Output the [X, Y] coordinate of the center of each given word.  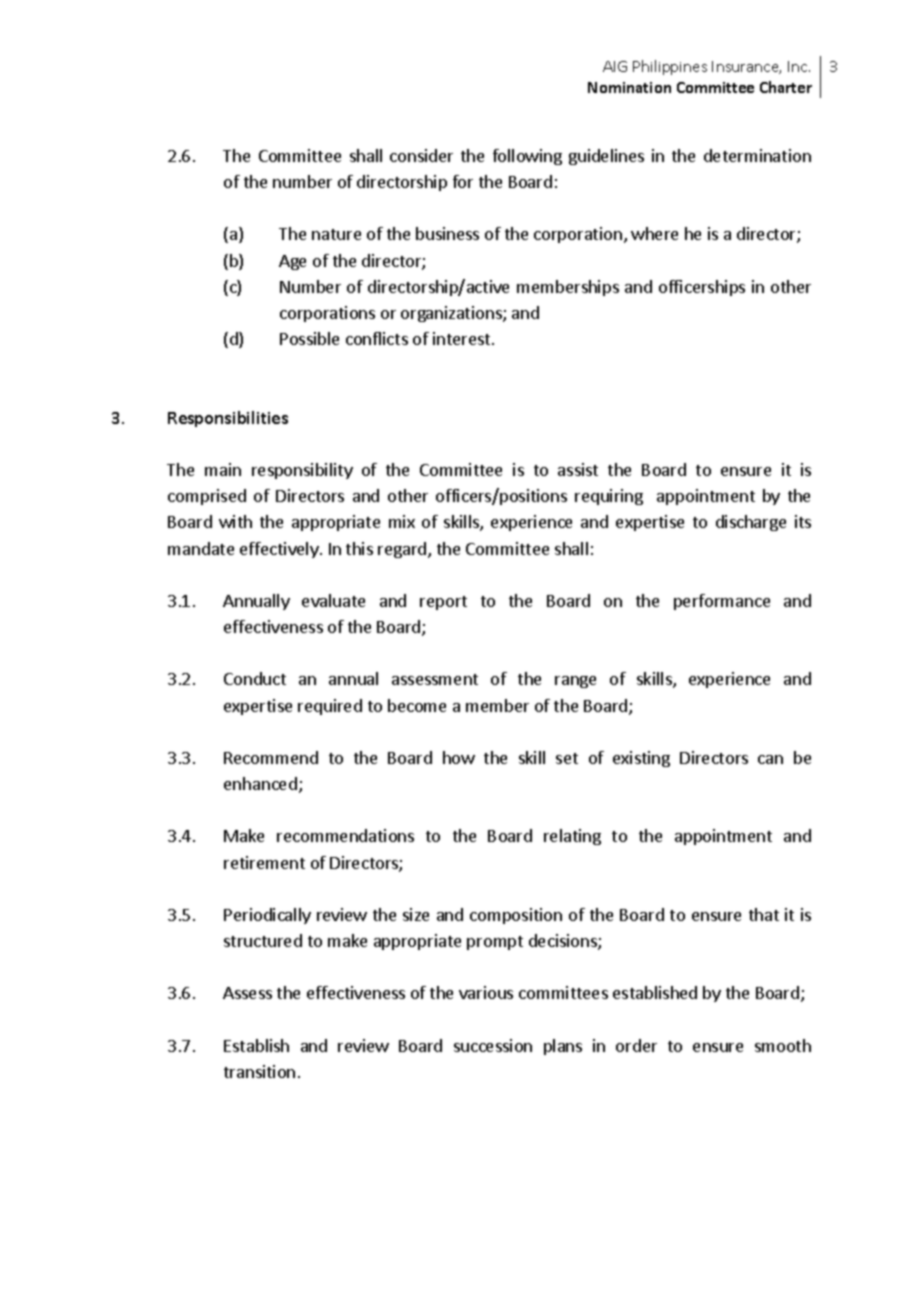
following [527, 157]
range [575, 682]
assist [578, 469]
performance [722, 602]
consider [421, 155]
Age [292, 262]
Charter [786, 87]
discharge [751, 523]
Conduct [255, 678]
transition [259, 1071]
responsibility [302, 471]
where [654, 233]
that [764, 914]
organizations [452, 314]
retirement [264, 862]
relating [572, 837]
